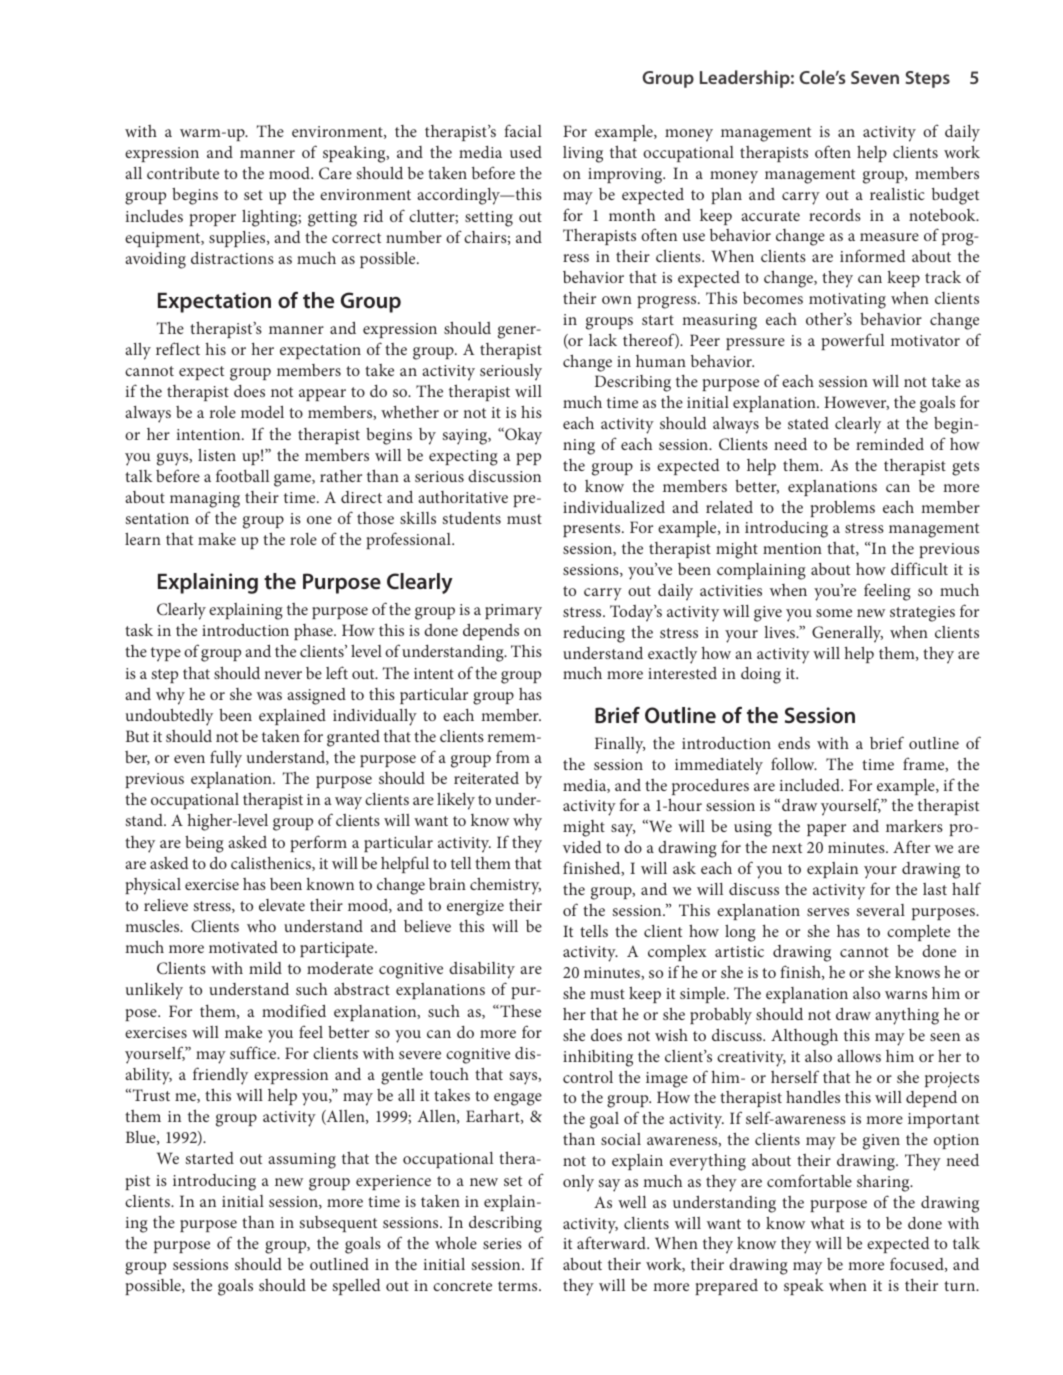 The image size is (1063, 1375). Describe the element at coordinates (269, 696) in the screenshot. I see `was` at that location.
